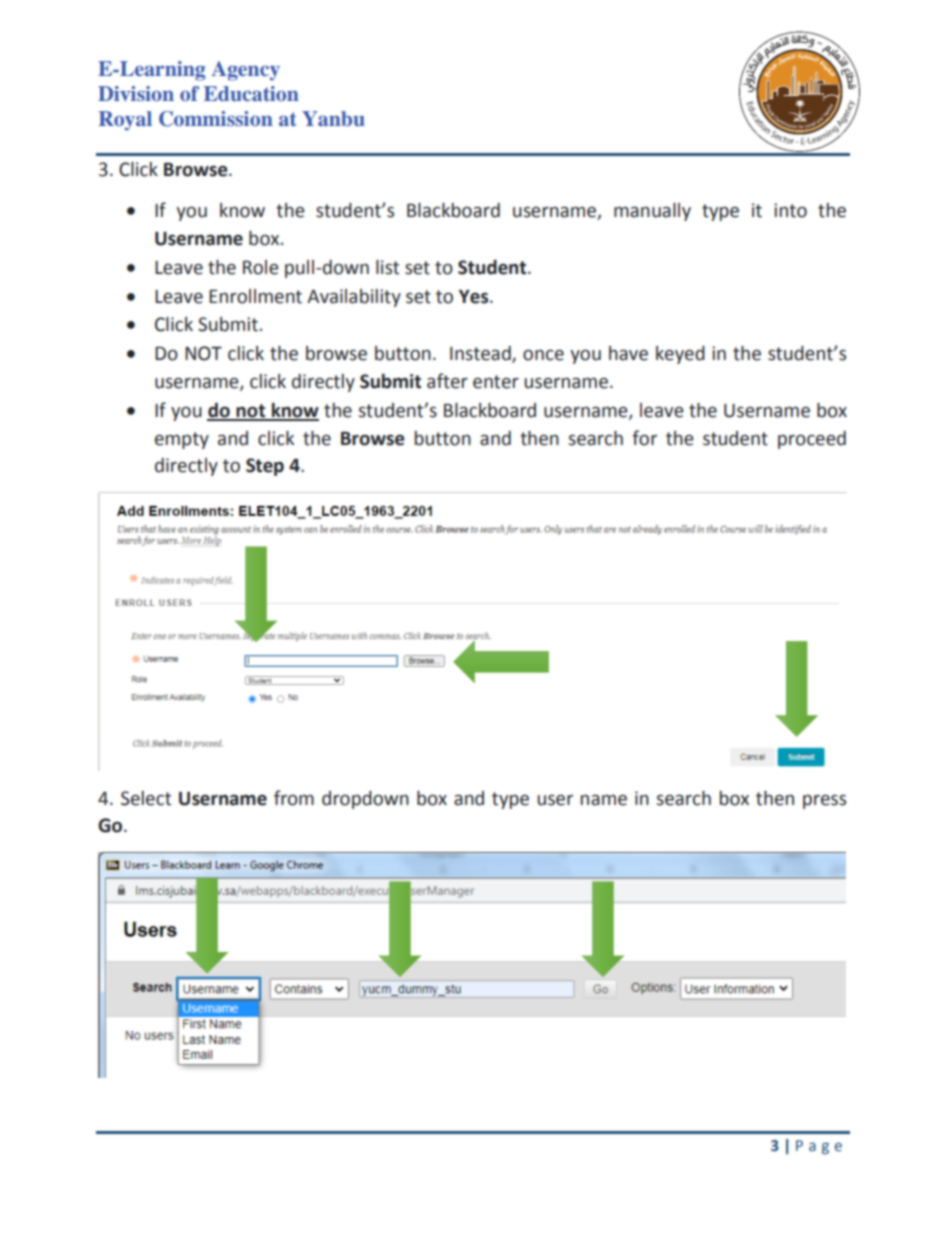  I want to click on press, so click(824, 802).
